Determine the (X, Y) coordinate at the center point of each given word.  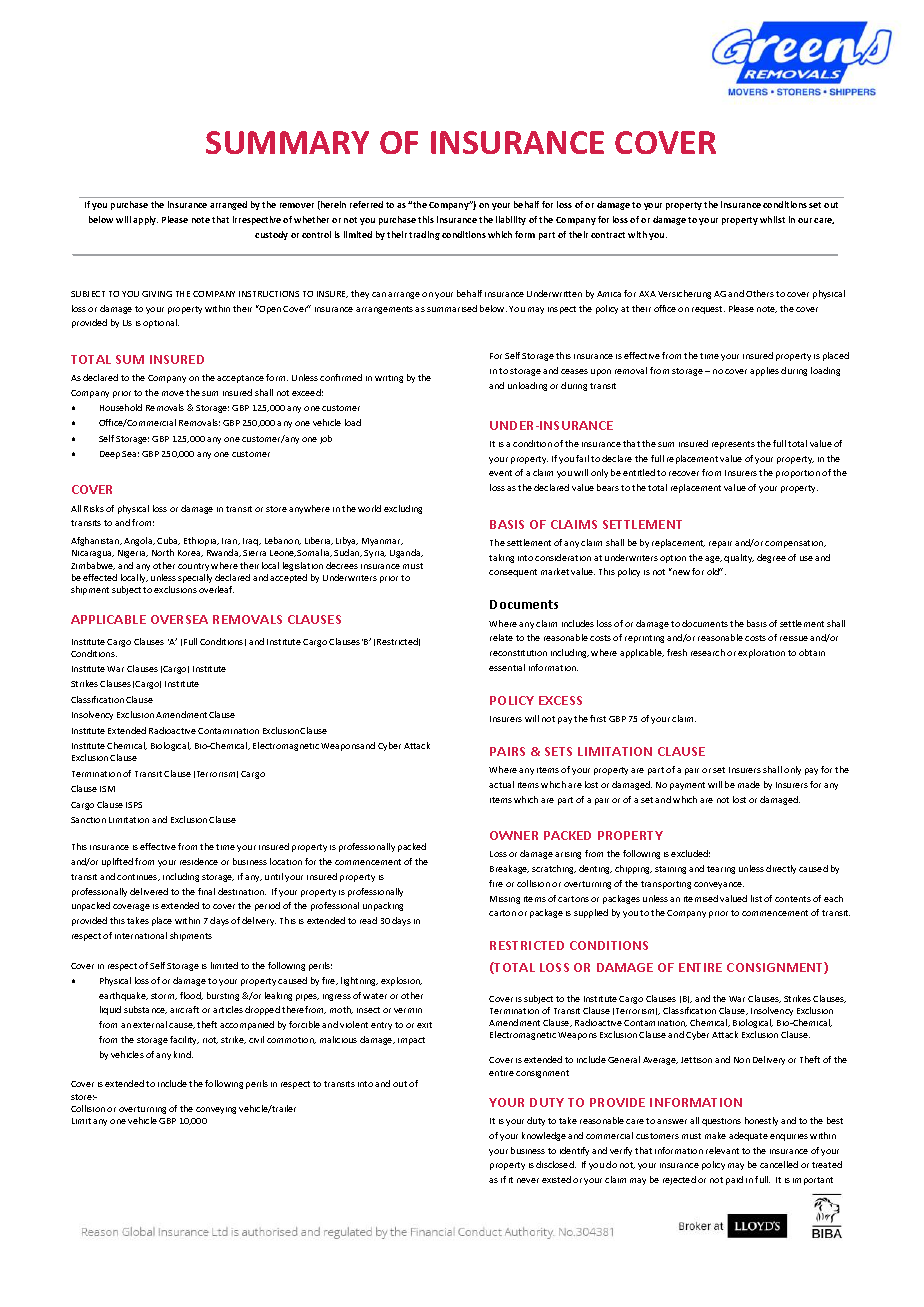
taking (501, 558)
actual (501, 784)
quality (739, 558)
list (756, 898)
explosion (401, 981)
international (141, 935)
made (749, 784)
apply (145, 220)
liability (511, 220)
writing (389, 379)
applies (764, 371)
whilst (772, 219)
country (193, 567)
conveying (216, 1110)
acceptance (240, 379)
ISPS (134, 805)
